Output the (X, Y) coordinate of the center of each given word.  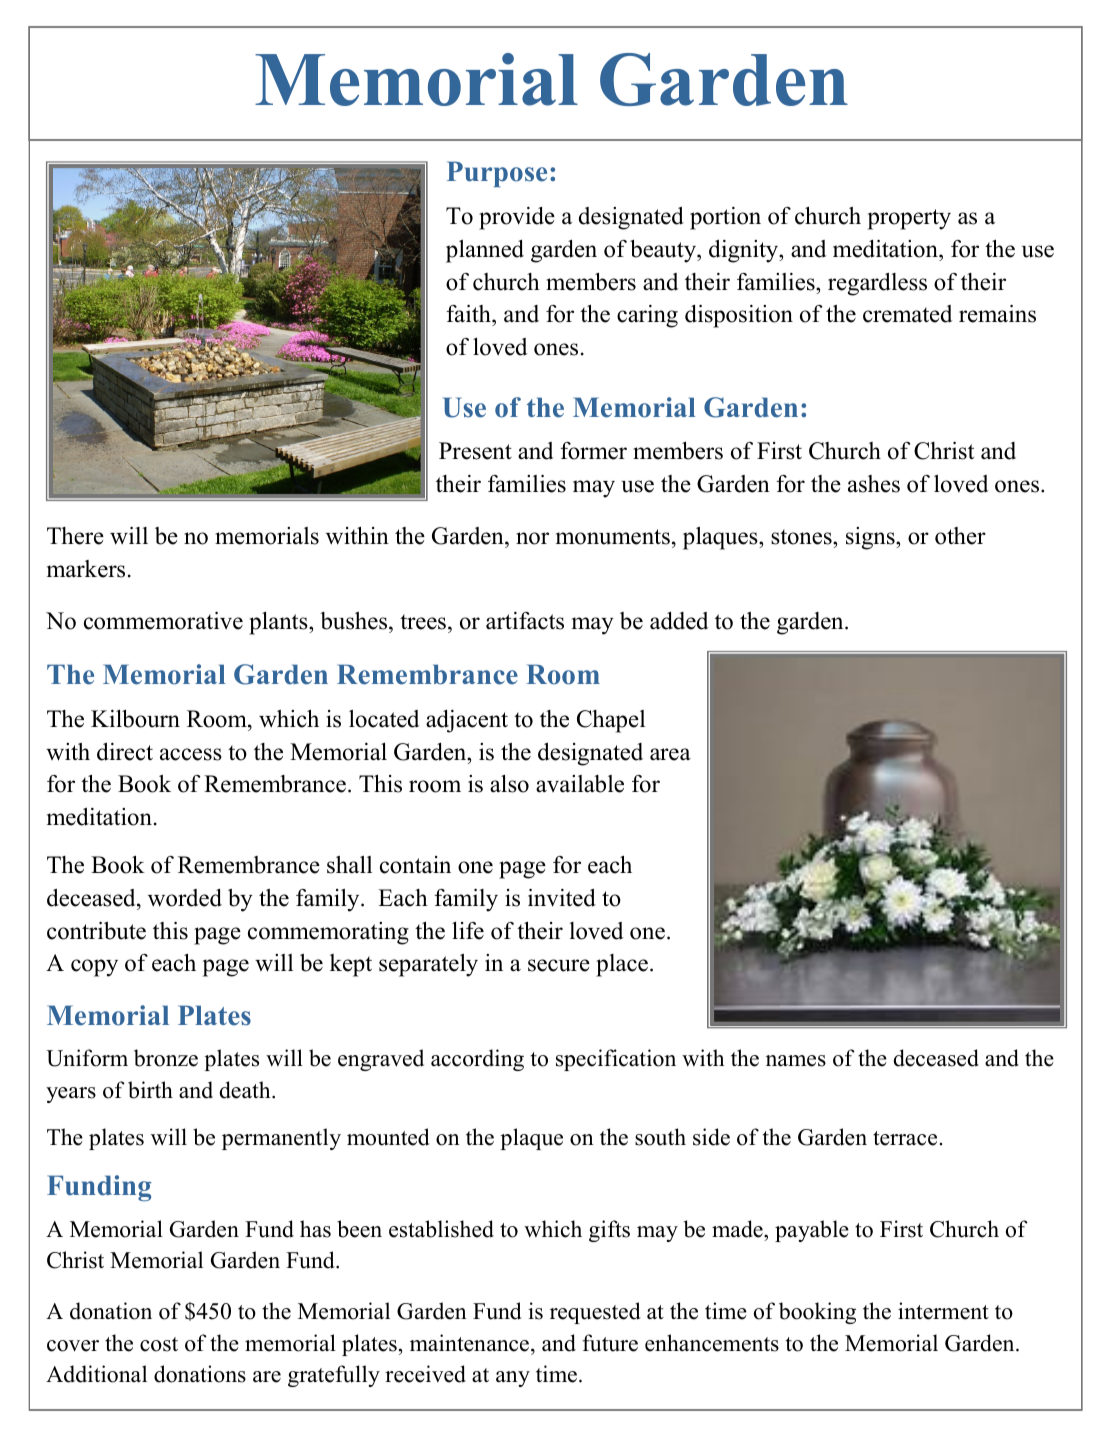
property (909, 219)
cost (159, 1344)
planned (485, 251)
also (509, 784)
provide (517, 218)
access (191, 754)
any (513, 1379)
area (670, 754)
